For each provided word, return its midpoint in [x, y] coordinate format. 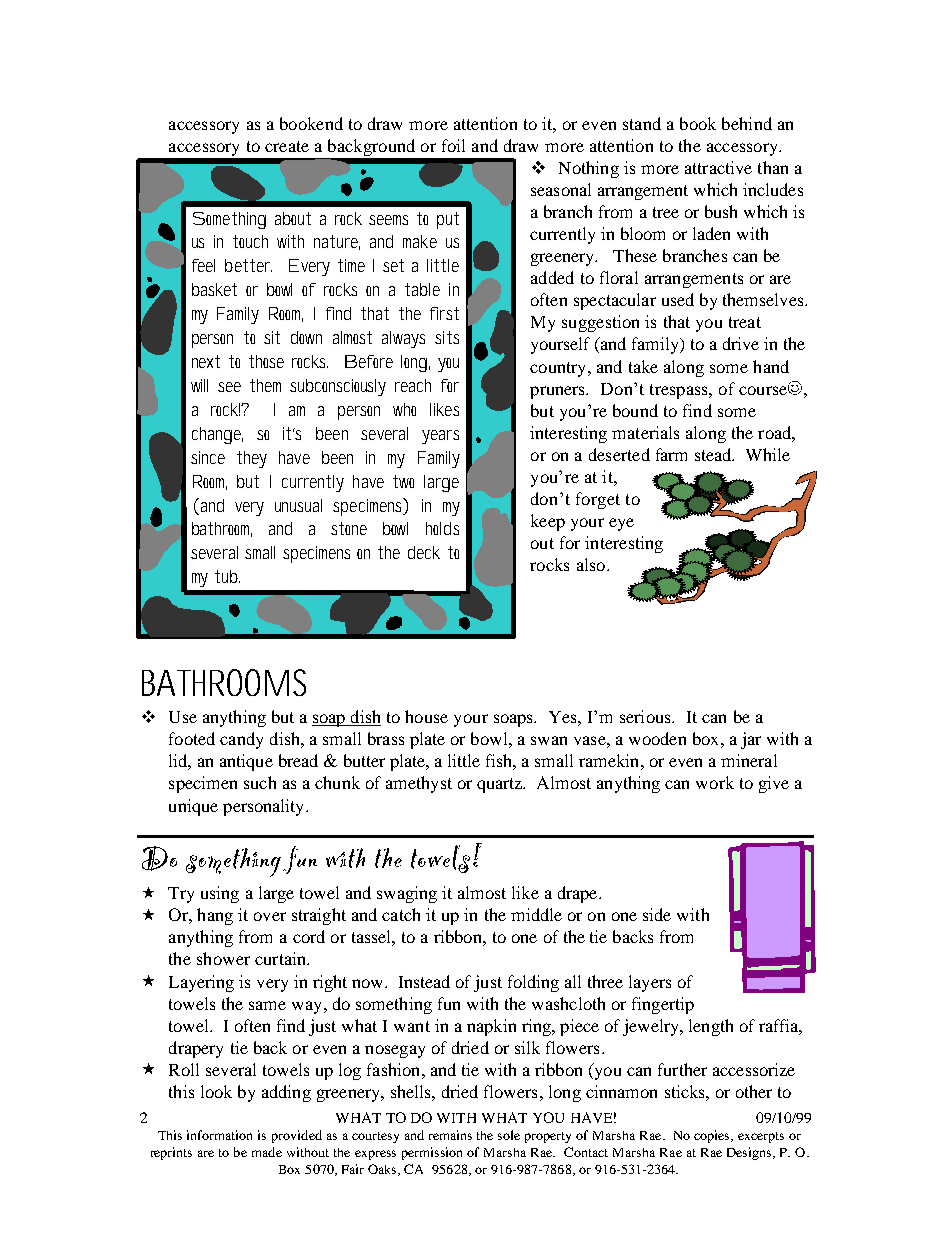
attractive [718, 167]
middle [536, 914]
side [657, 914]
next [206, 361]
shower [223, 958]
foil [453, 145]
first [444, 313]
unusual [298, 505]
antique [246, 762]
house [426, 716]
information [219, 1135]
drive [741, 343]
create [287, 146]
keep [548, 522]
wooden [657, 738]
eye [621, 524]
